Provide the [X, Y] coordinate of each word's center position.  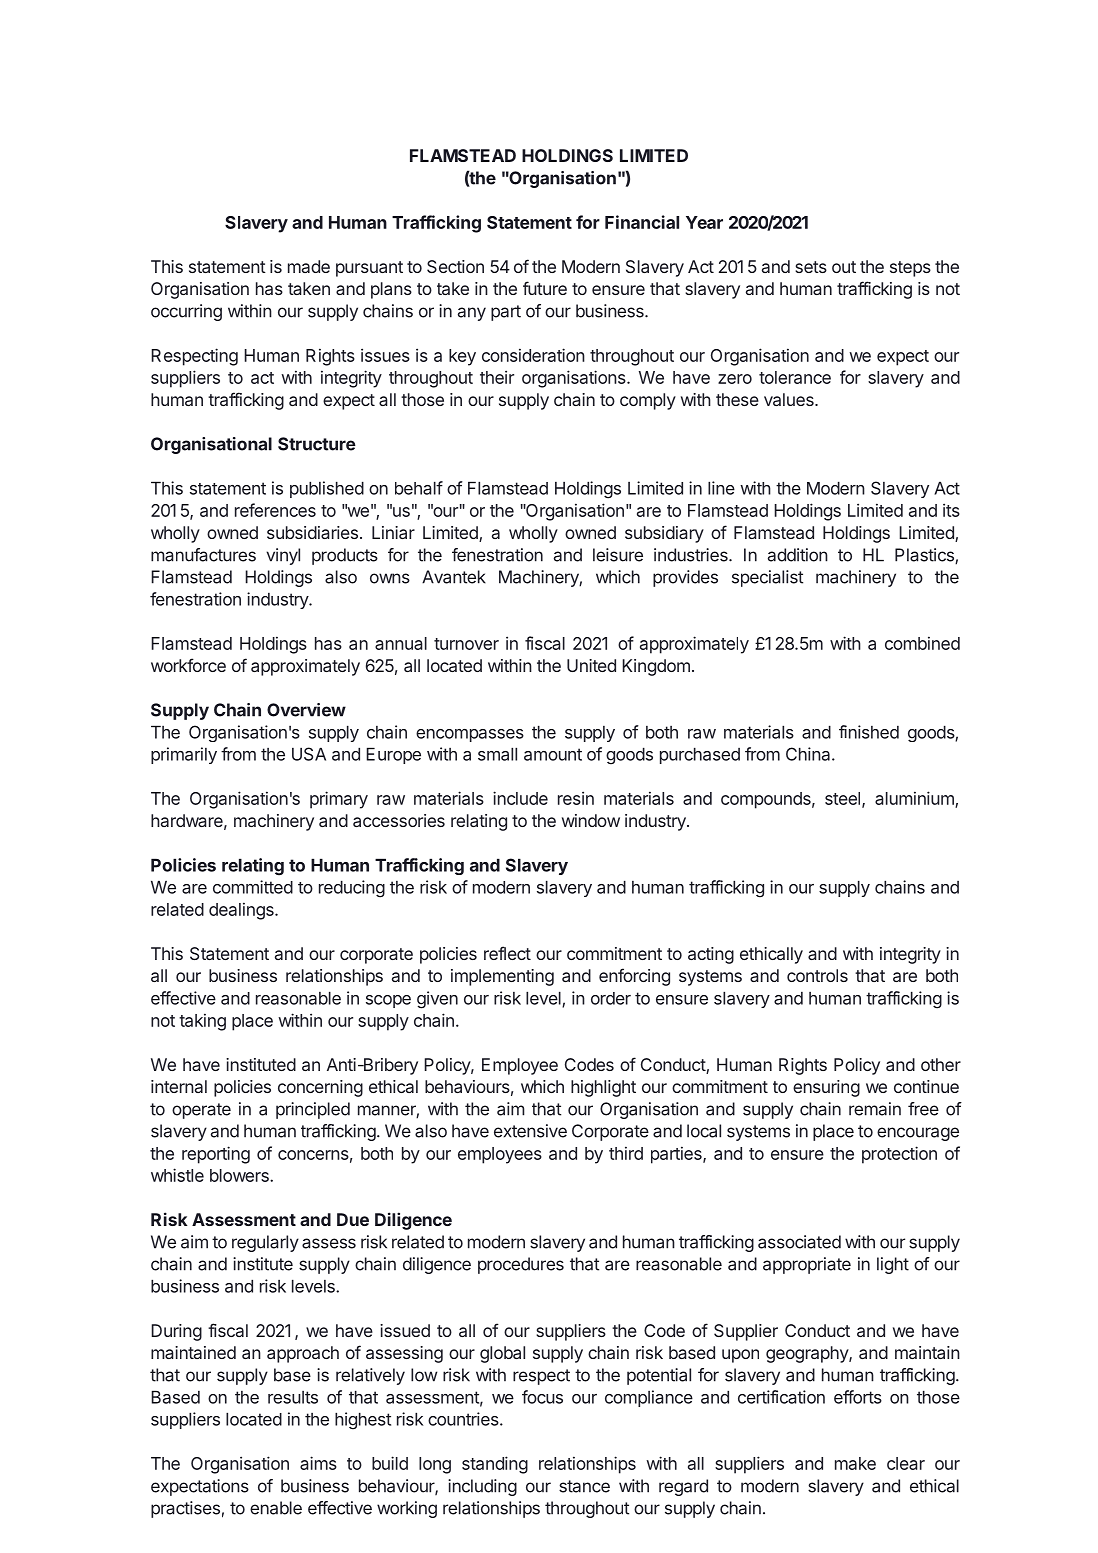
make [855, 1463]
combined [922, 643]
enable [276, 1508]
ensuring [826, 1088]
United [591, 665]
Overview [306, 710]
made [309, 266]
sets [811, 267]
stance [584, 1486]
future [545, 288]
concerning [320, 1088]
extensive [530, 1131]
